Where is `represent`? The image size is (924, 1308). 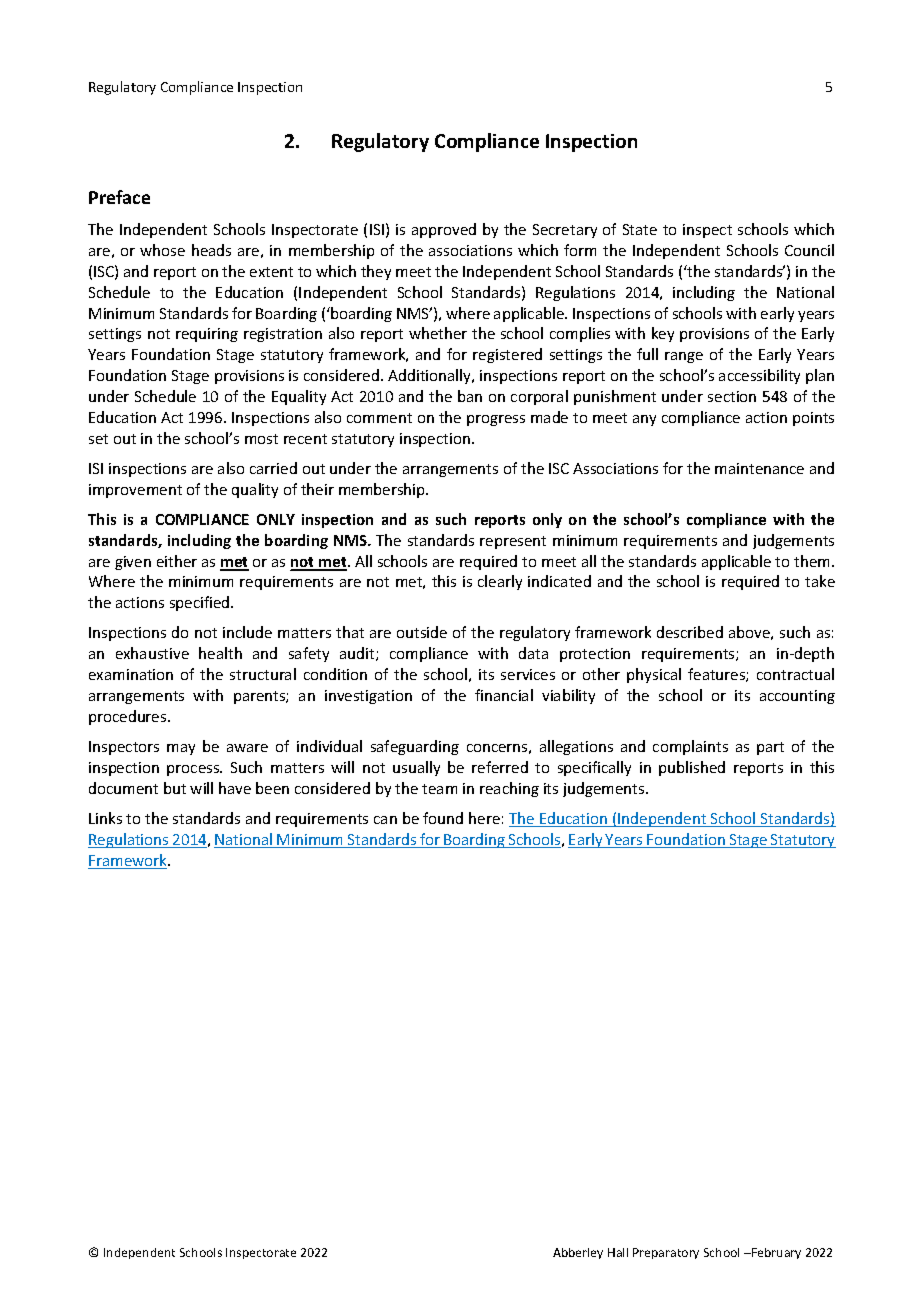 represent is located at coordinates (513, 542).
